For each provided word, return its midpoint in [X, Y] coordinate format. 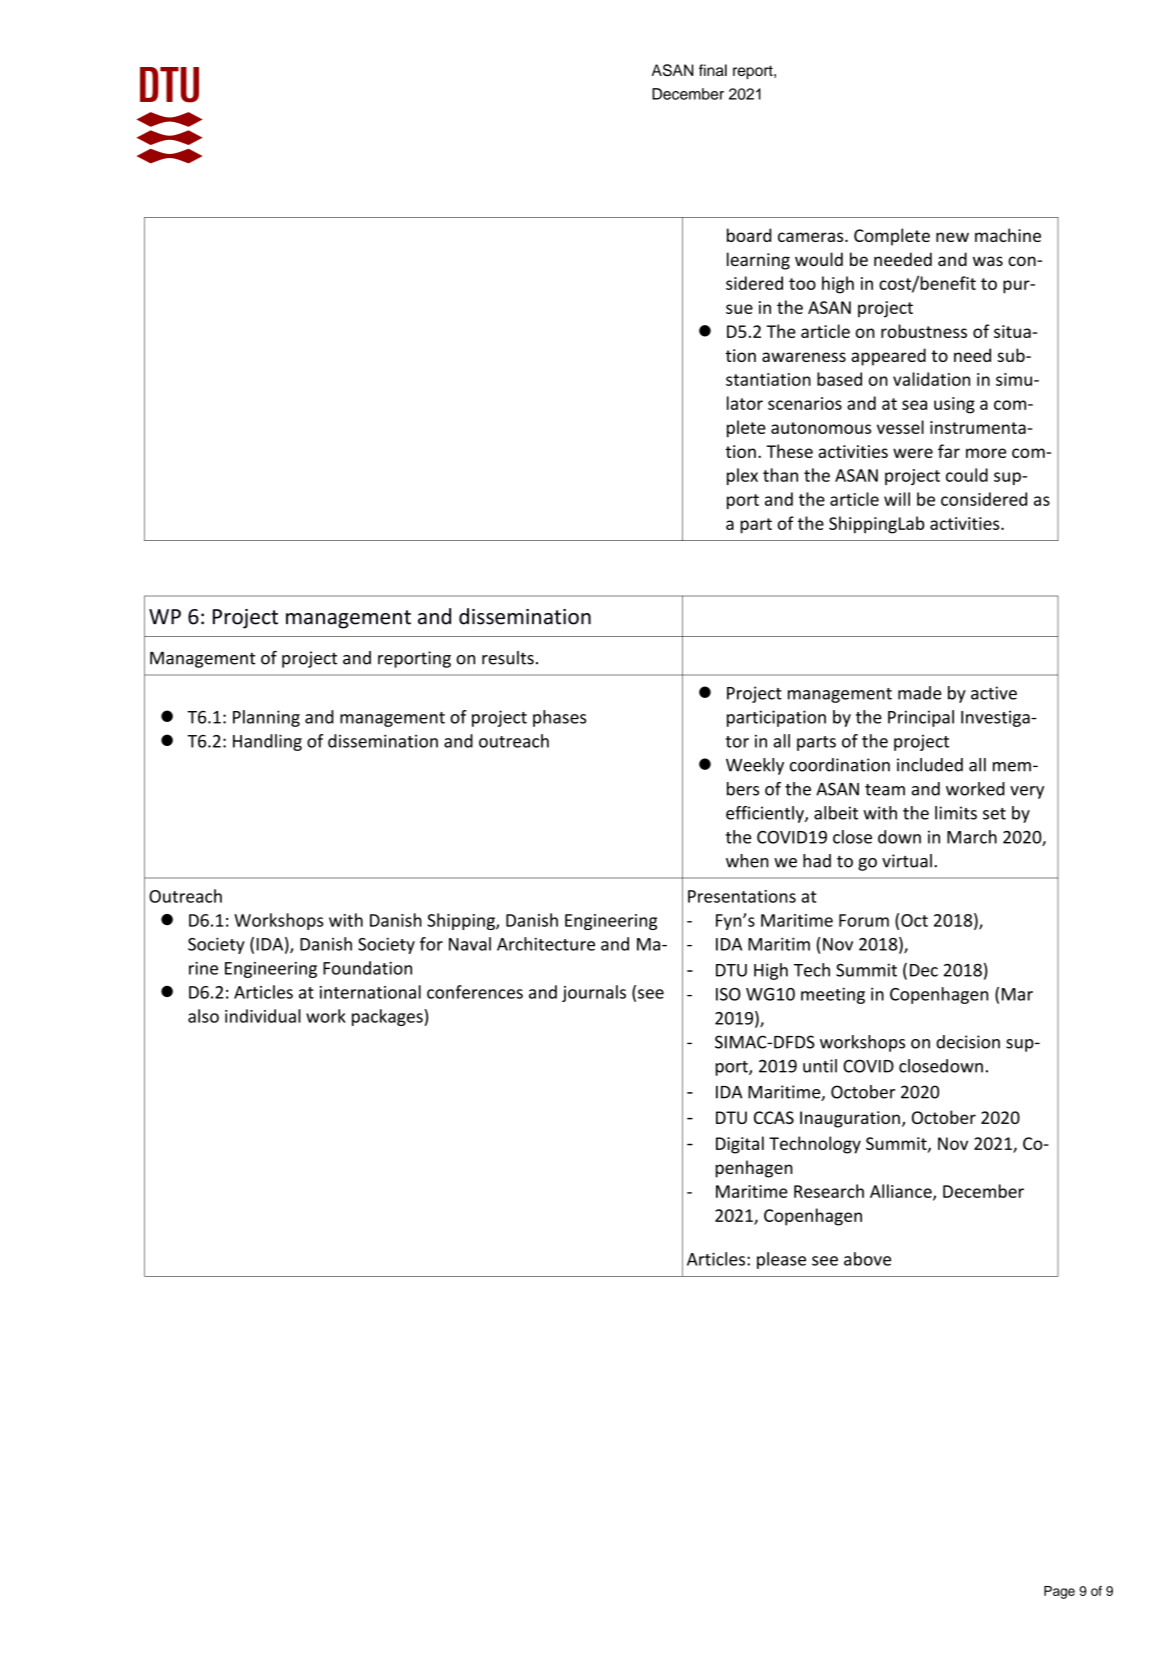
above [867, 1259]
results [508, 658]
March [972, 837]
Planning [266, 718]
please [781, 1260]
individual [263, 1016]
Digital [740, 1145]
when [747, 861]
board [749, 235]
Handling [267, 742]
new [952, 237]
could [967, 475]
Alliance [902, 1192]
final [713, 70]
